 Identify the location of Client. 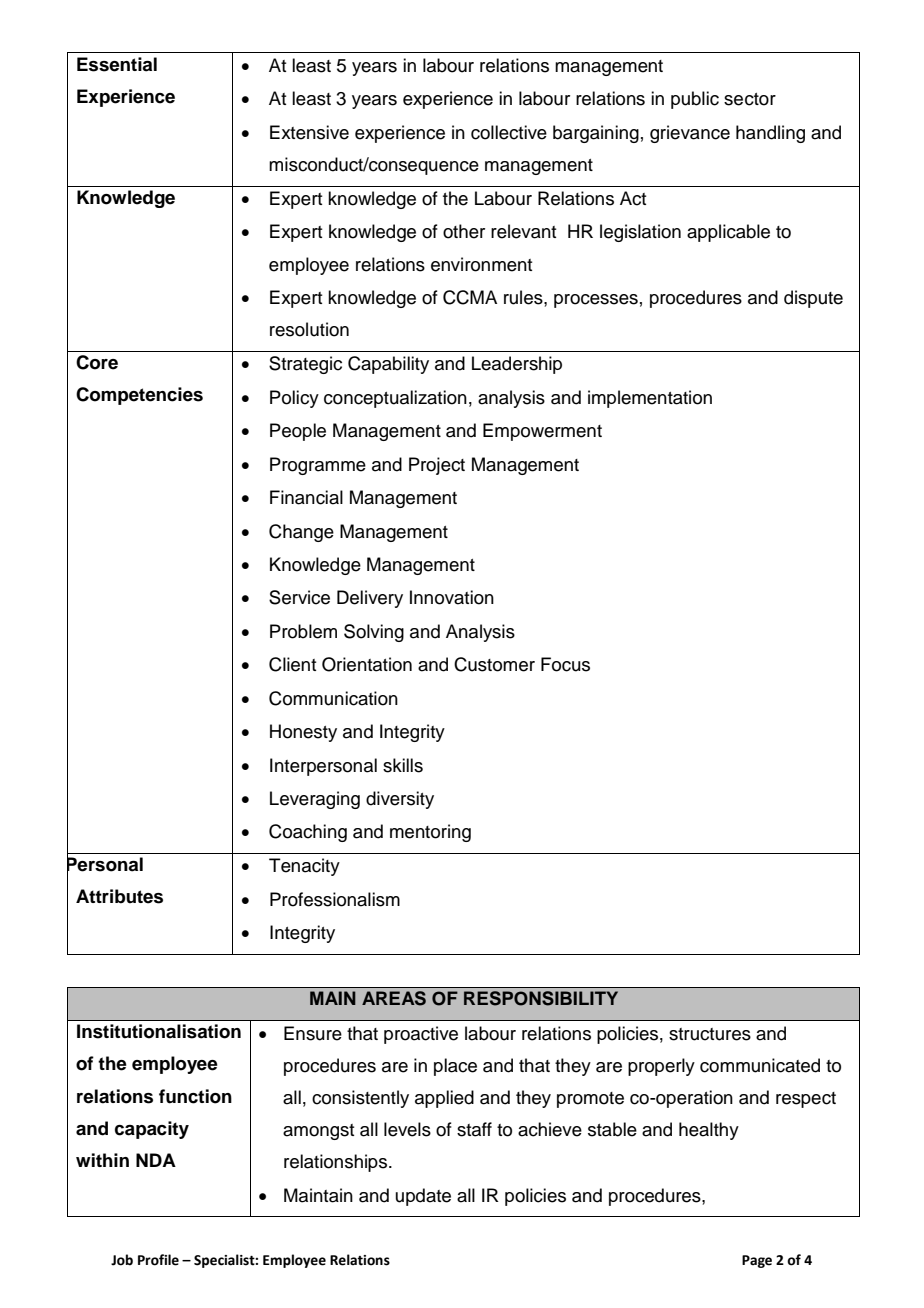
(292, 664).
